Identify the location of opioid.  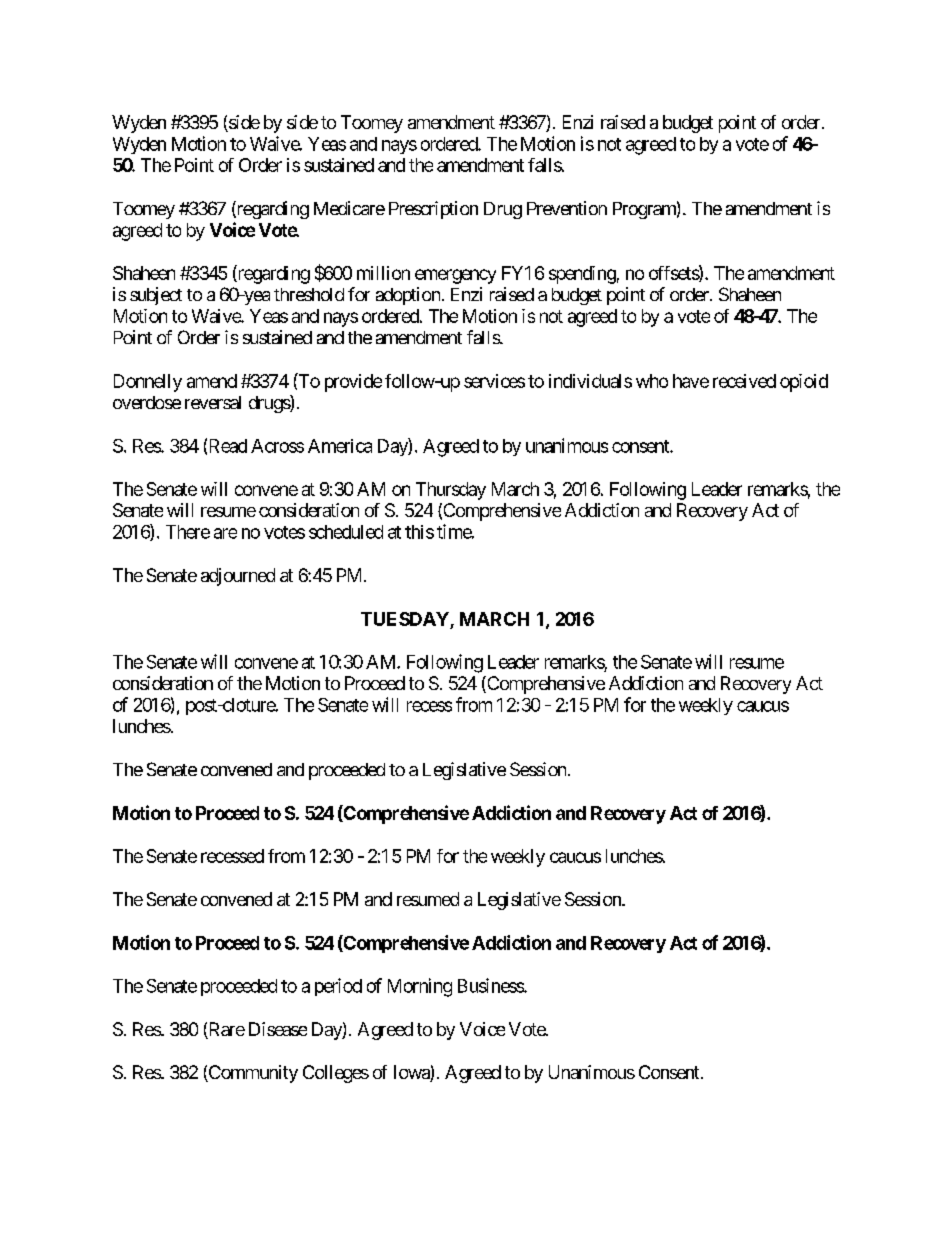
(804, 383).
